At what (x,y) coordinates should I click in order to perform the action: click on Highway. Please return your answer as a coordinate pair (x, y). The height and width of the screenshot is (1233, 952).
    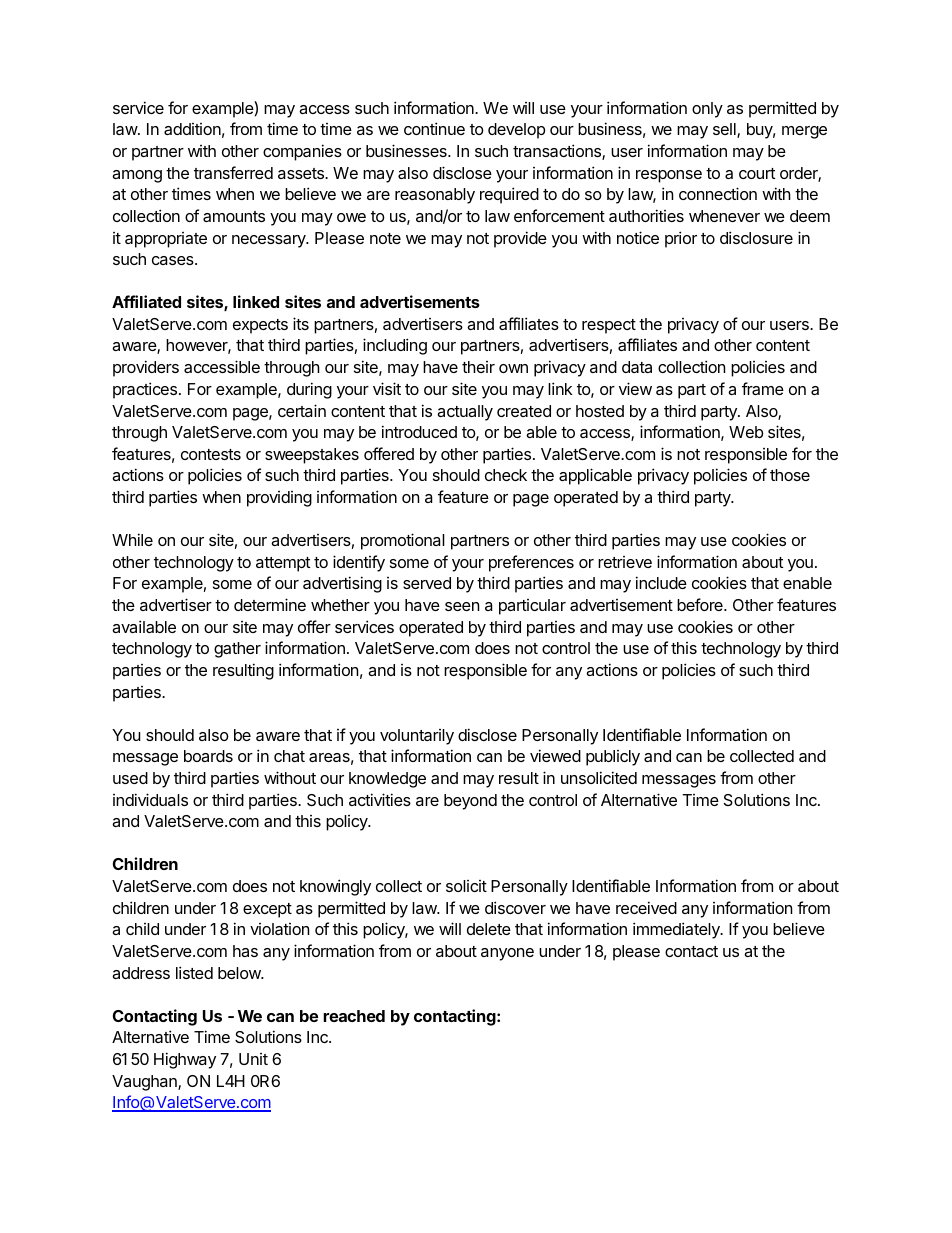
    Looking at the image, I should click on (185, 1060).
